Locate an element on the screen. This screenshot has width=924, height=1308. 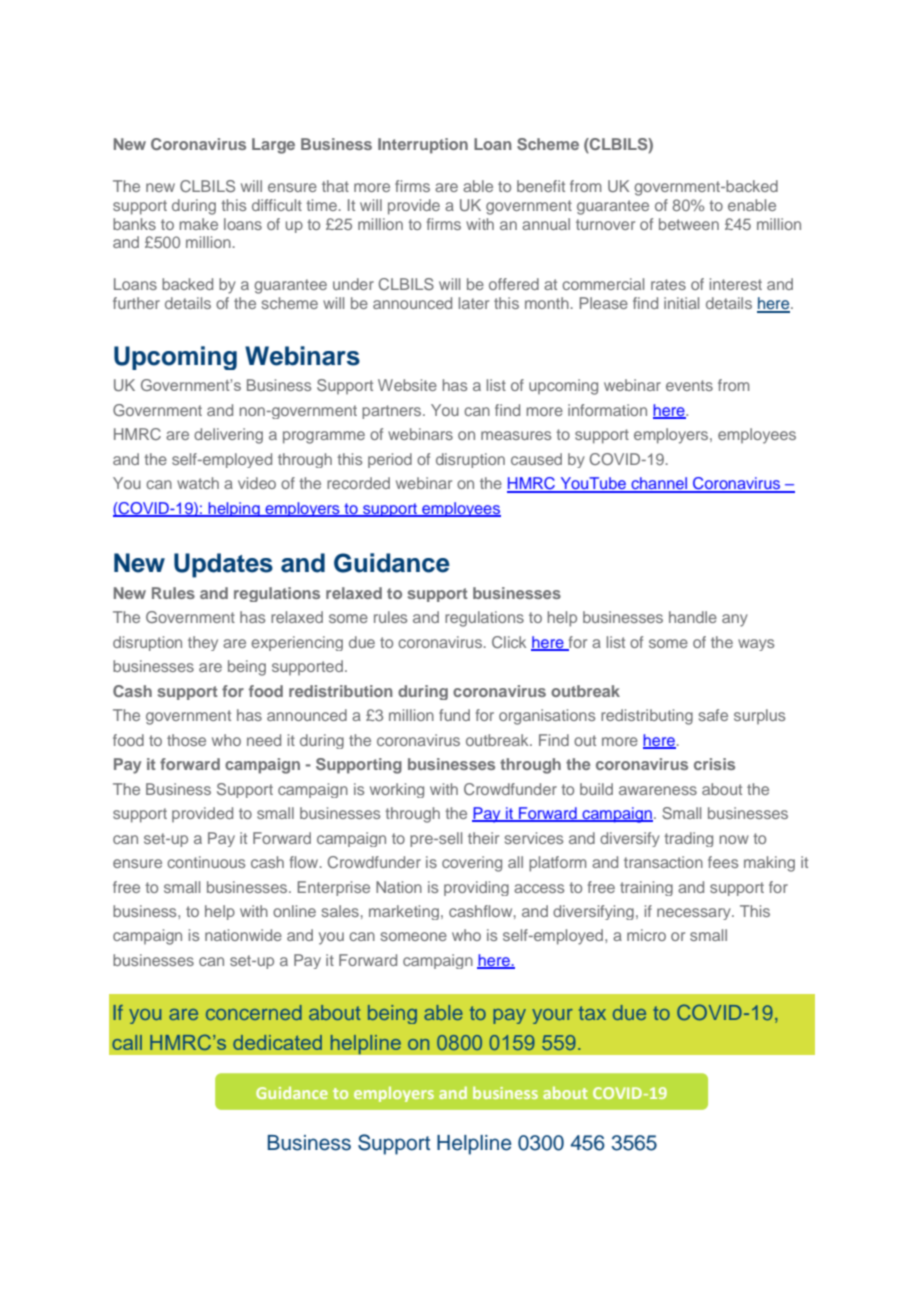
working is located at coordinates (397, 790).
